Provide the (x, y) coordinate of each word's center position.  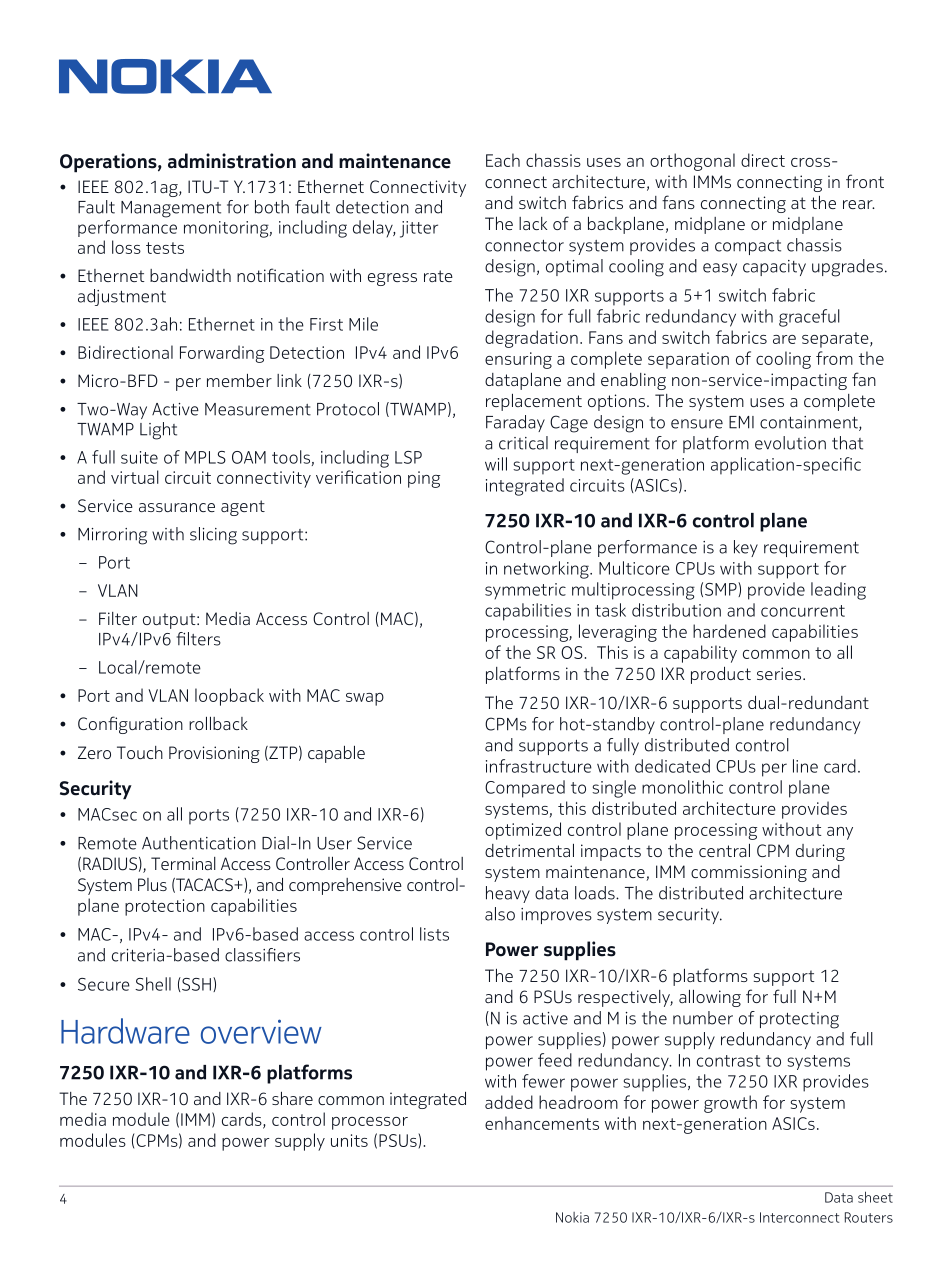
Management (171, 209)
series (780, 673)
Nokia (572, 1217)
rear (859, 204)
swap (365, 699)
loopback (229, 697)
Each (503, 160)
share (292, 1098)
